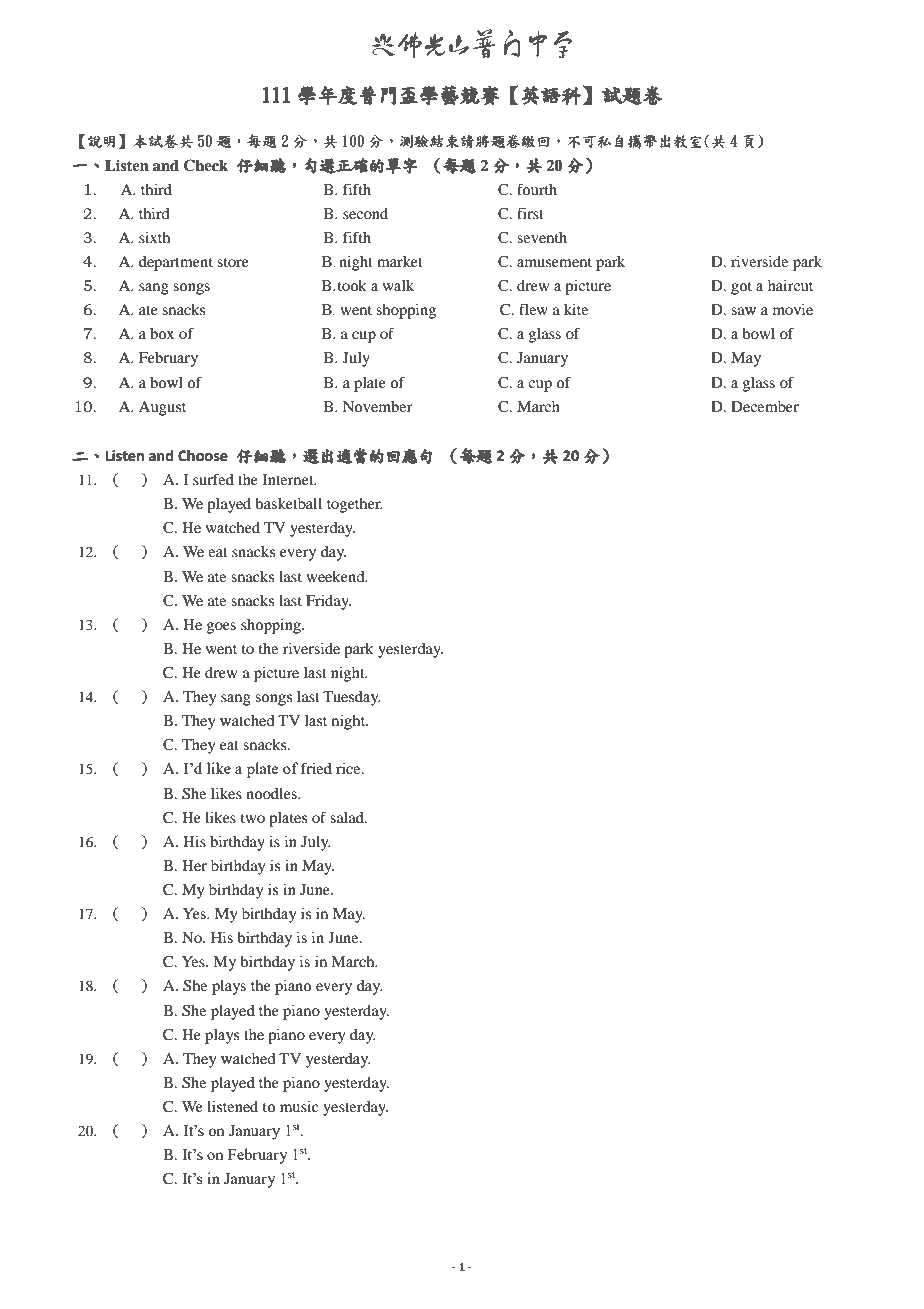 The height and width of the image is (1309, 924). I want to click on Check, so click(206, 165).
